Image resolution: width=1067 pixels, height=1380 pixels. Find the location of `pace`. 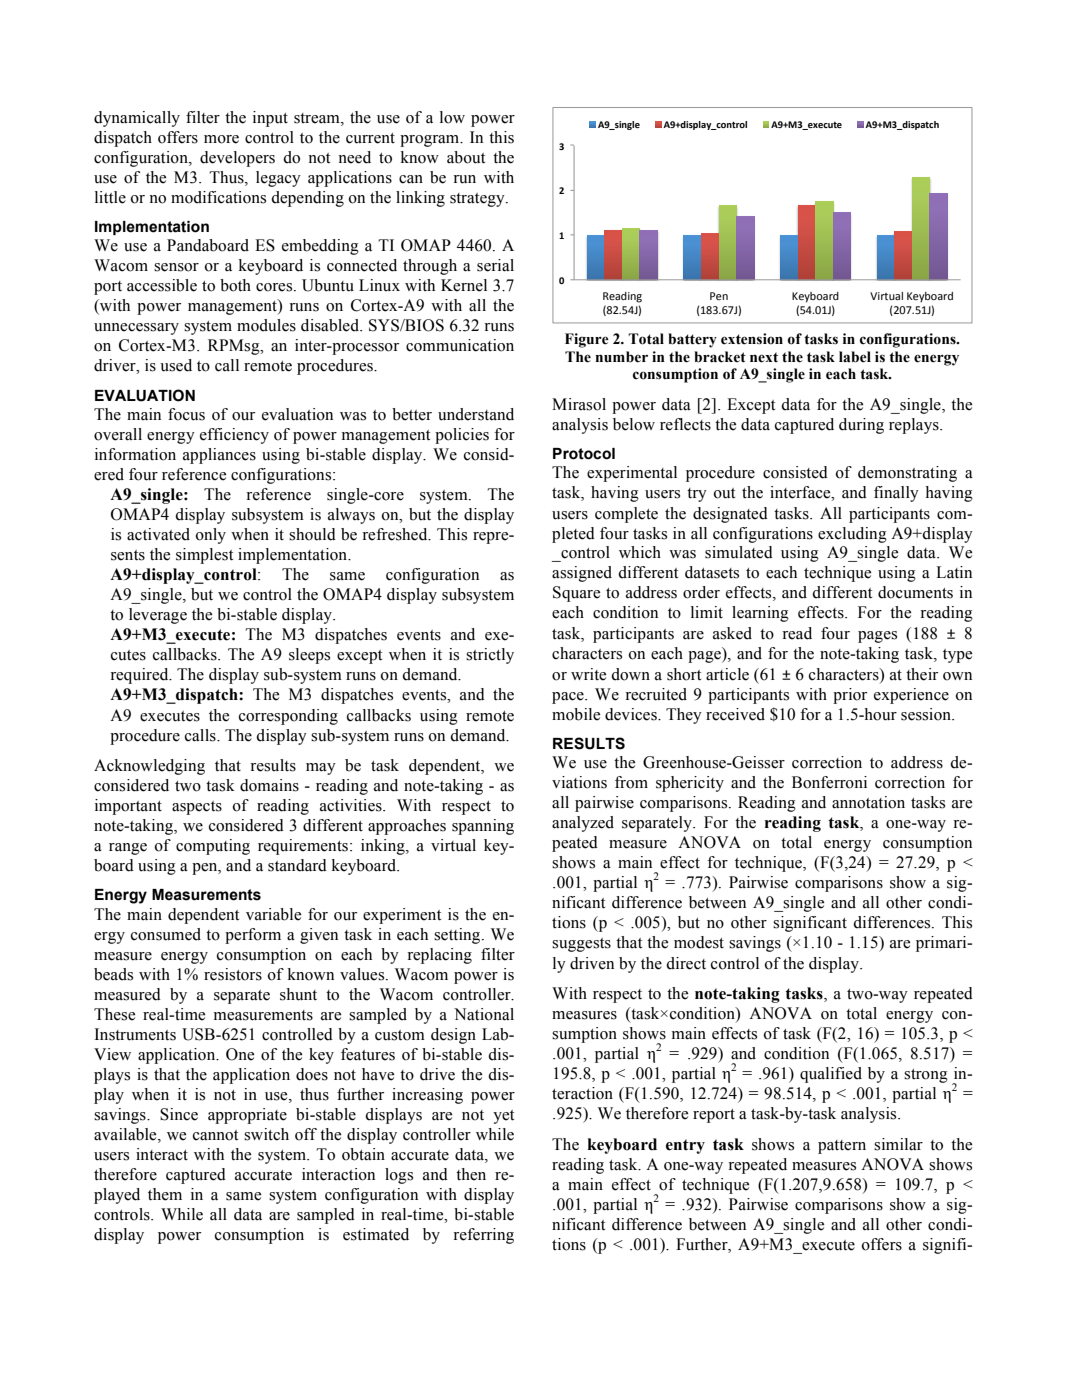

pace is located at coordinates (569, 698).
